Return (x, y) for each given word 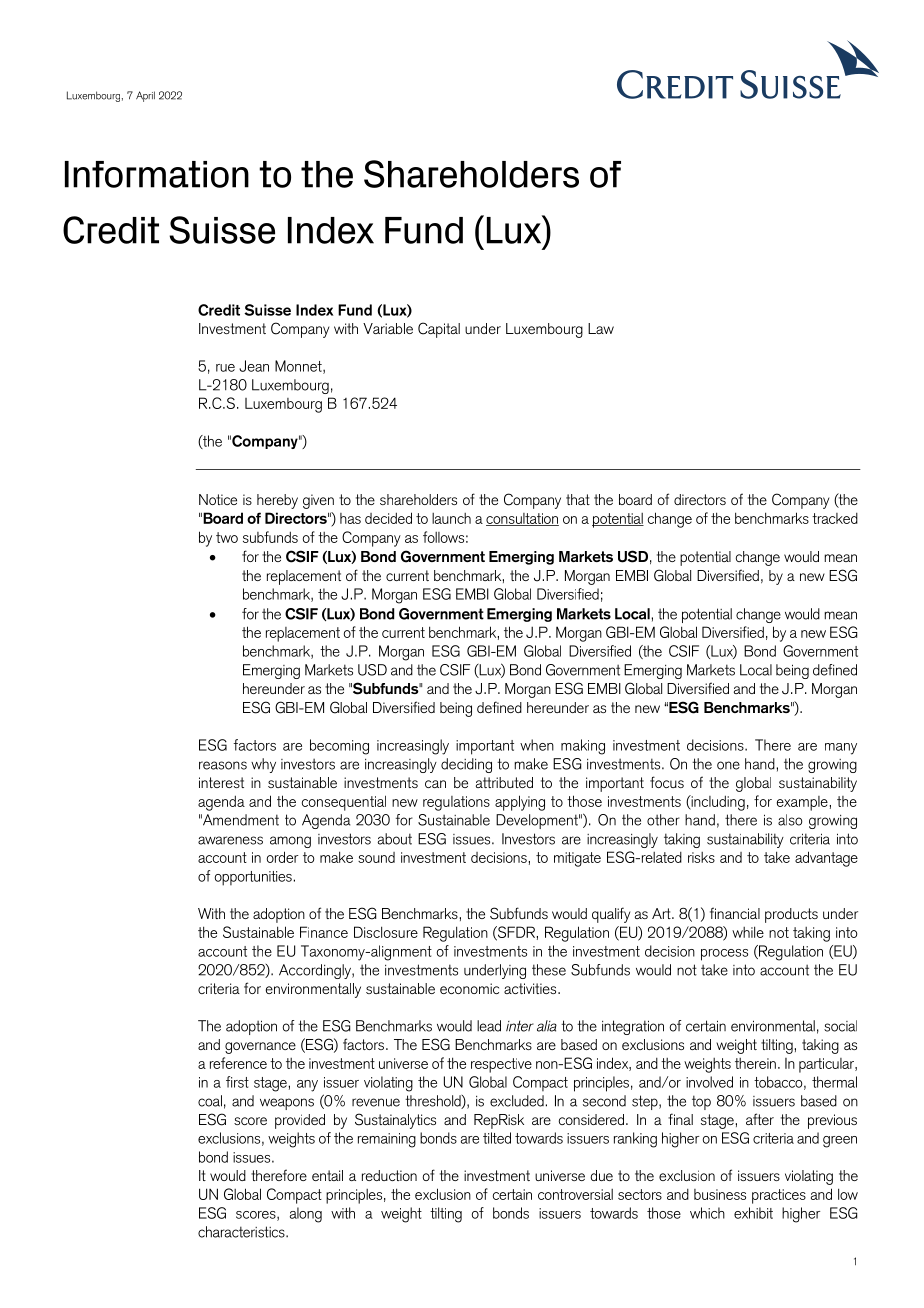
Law (601, 328)
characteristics (242, 1232)
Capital (439, 330)
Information (157, 174)
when (537, 745)
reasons (223, 765)
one (728, 765)
